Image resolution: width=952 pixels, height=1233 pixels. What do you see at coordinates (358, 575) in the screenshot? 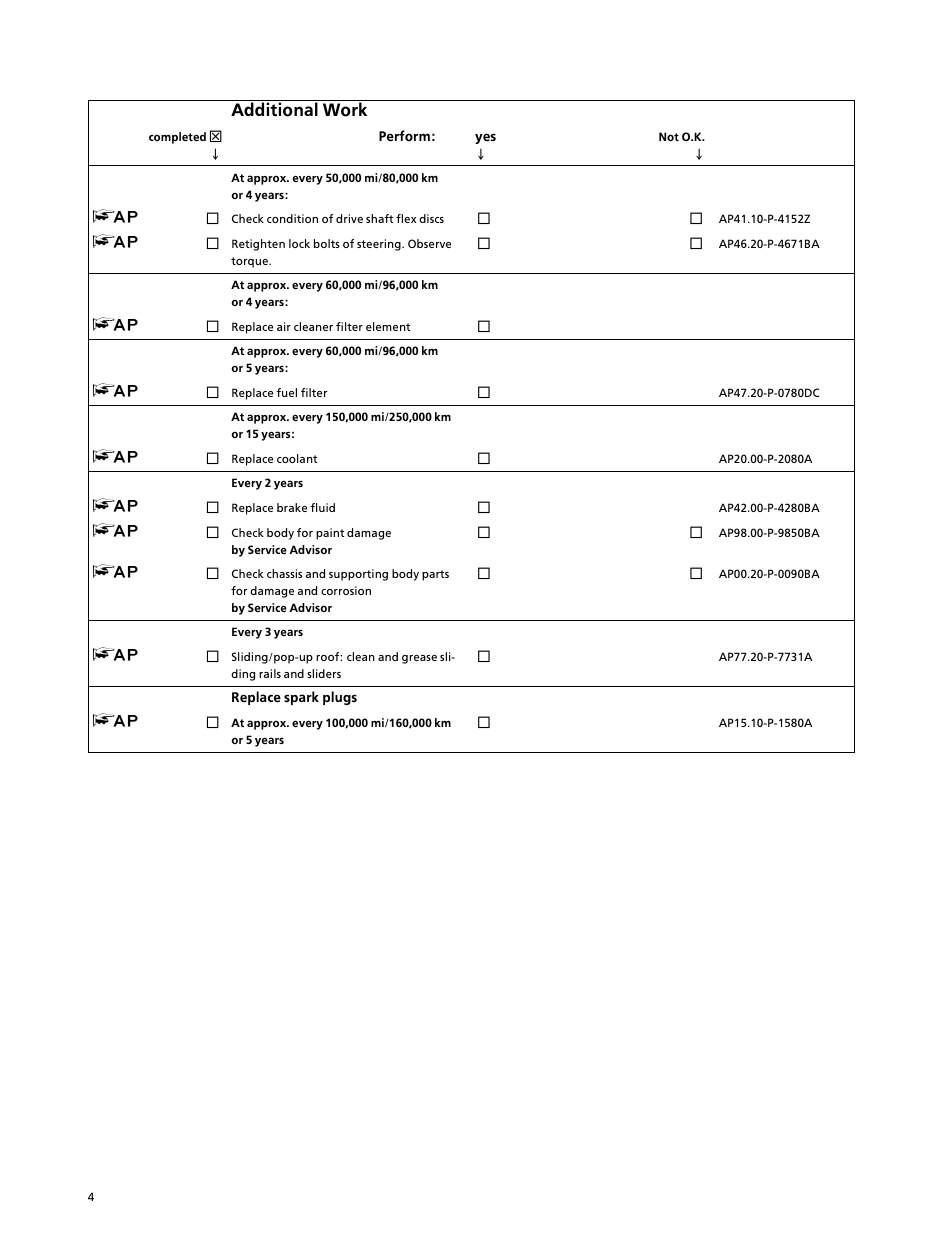
I see `supporting` at bounding box center [358, 575].
